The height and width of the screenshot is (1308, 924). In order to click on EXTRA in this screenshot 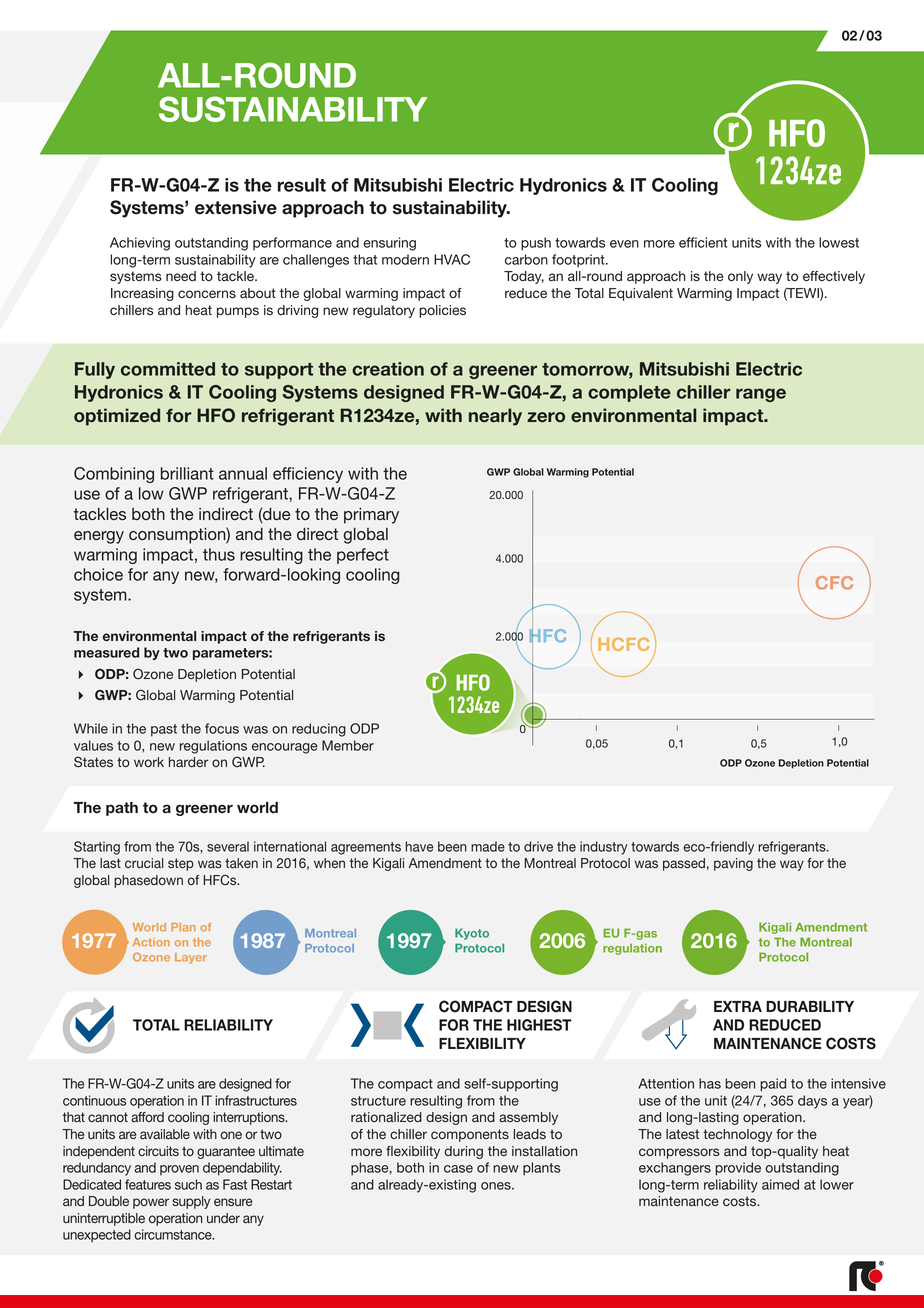, I will do `click(738, 1006)`.
